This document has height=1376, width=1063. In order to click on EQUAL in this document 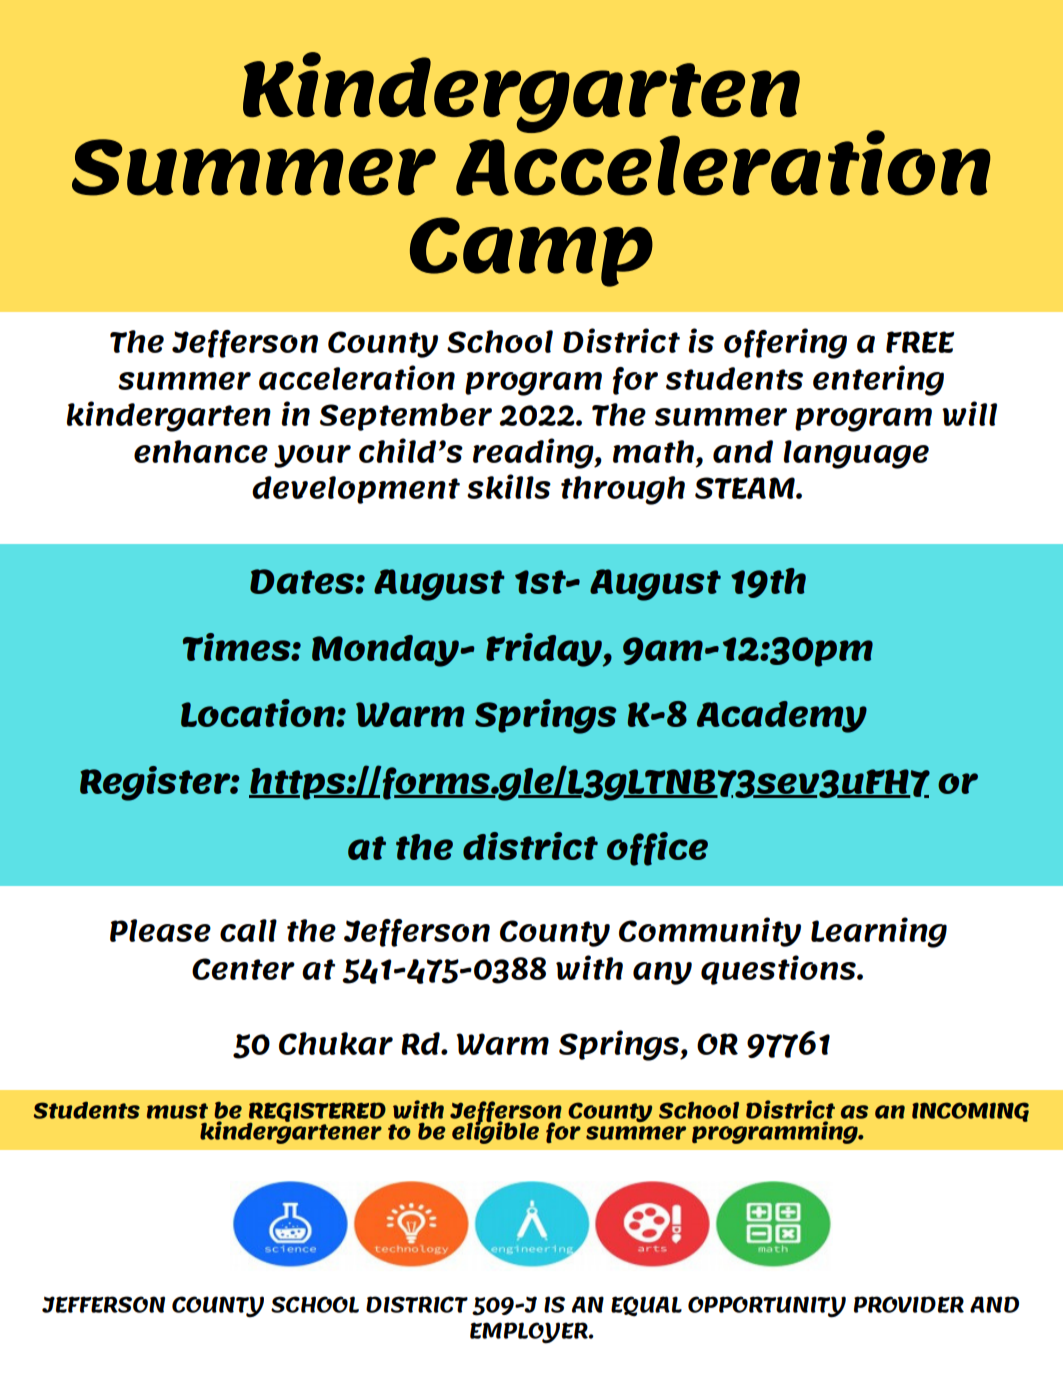, I will do `click(646, 1306)`.
